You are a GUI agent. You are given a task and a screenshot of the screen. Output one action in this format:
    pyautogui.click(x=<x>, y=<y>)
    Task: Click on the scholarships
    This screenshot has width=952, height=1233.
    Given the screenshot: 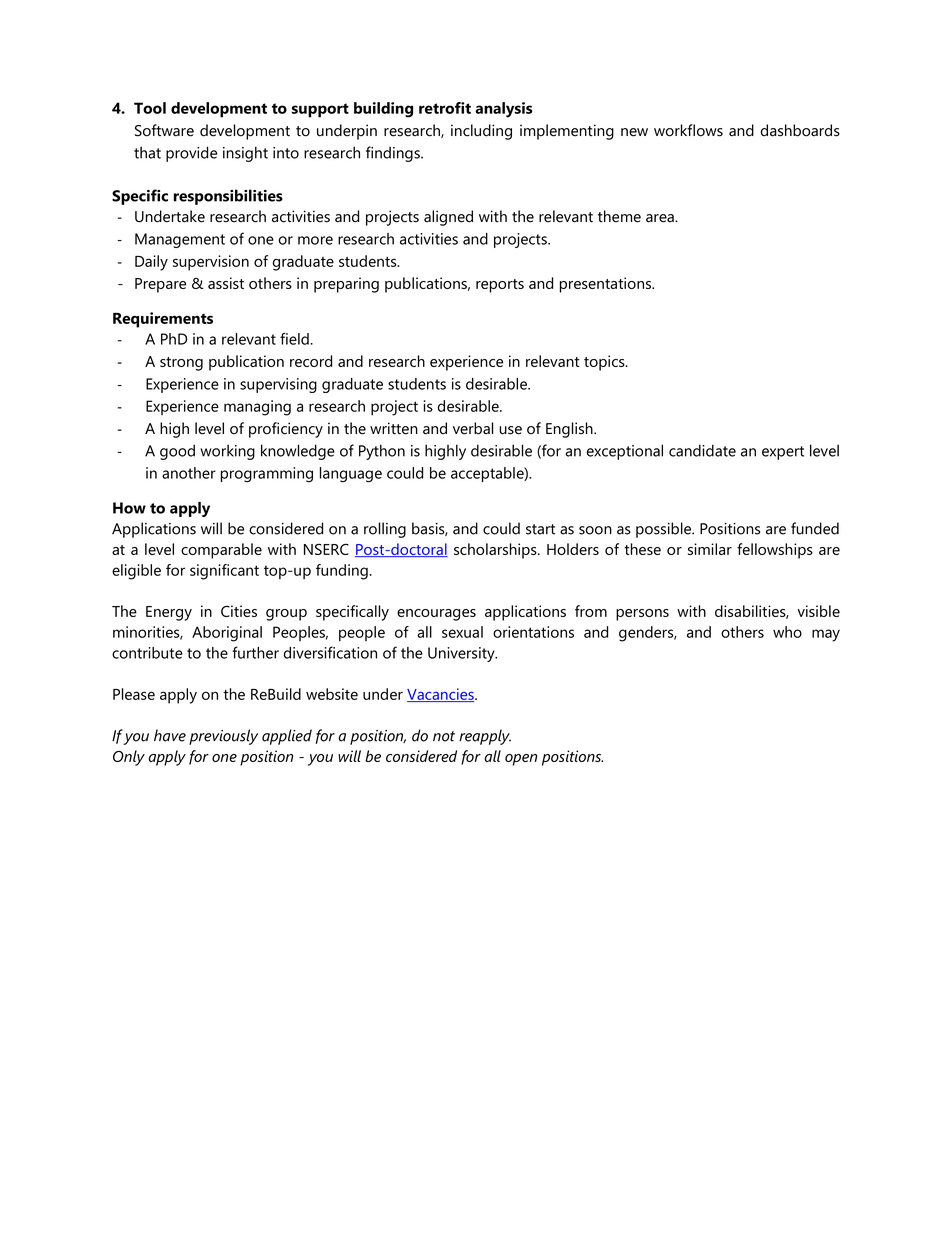 What is the action you would take?
    pyautogui.click(x=496, y=551)
